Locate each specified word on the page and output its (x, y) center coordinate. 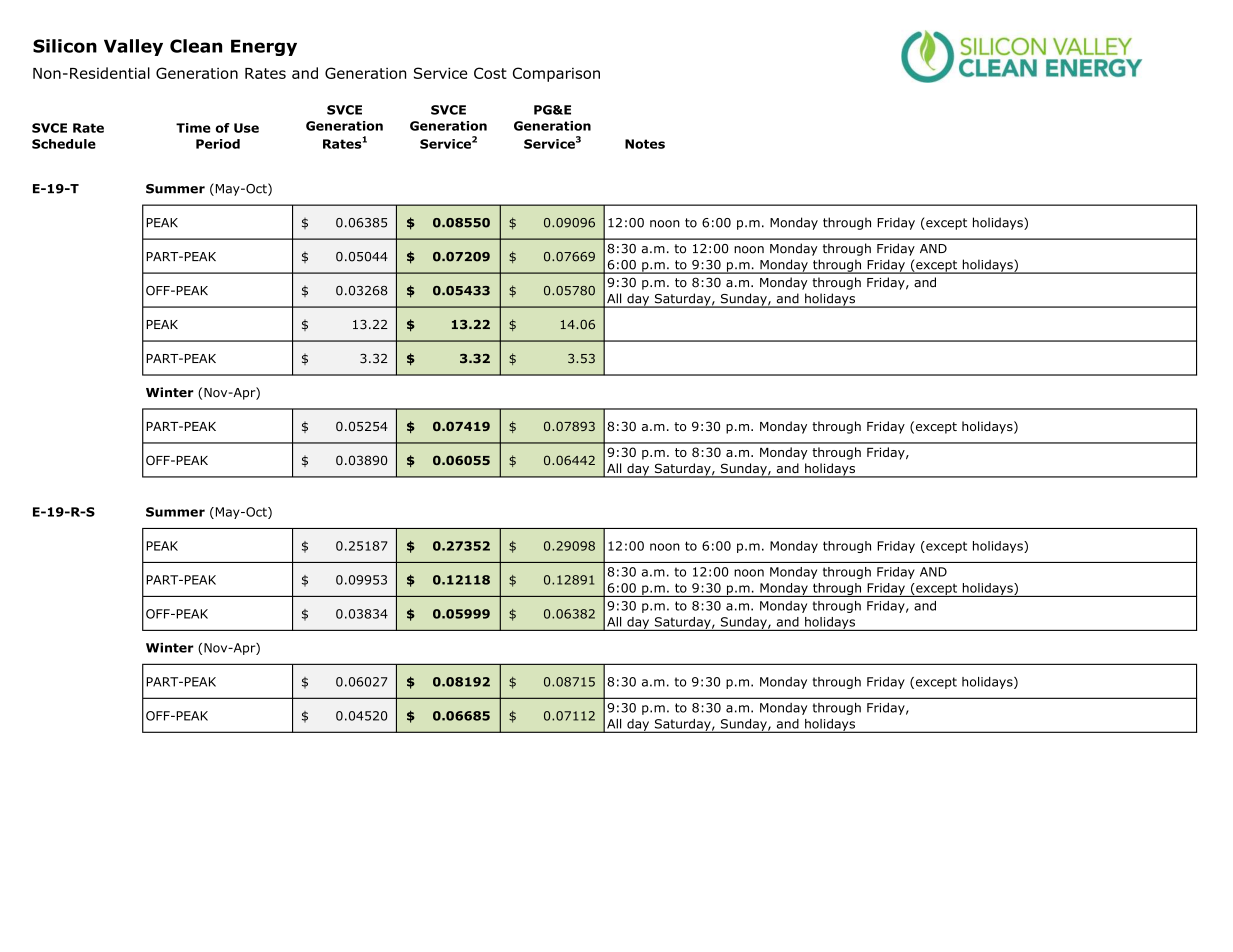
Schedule (64, 144)
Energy (264, 47)
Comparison (556, 74)
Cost (490, 73)
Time (193, 128)
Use (246, 128)
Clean (196, 46)
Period (218, 144)
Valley (133, 47)
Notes (645, 144)
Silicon (65, 46)
